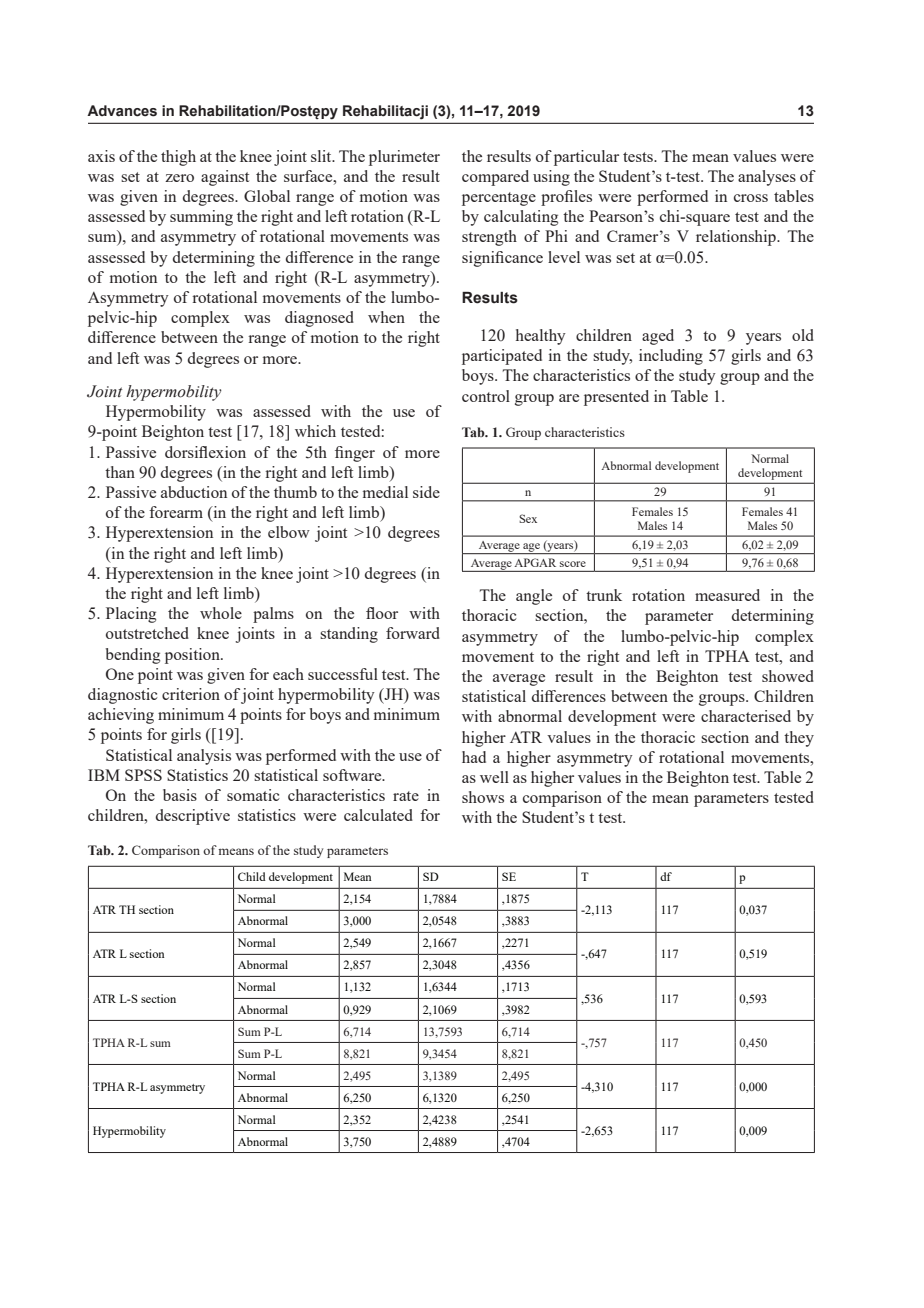 This screenshot has height=1308, width=924. Describe the element at coordinates (205, 452) in the screenshot. I see `dorsiflexion` at that location.
